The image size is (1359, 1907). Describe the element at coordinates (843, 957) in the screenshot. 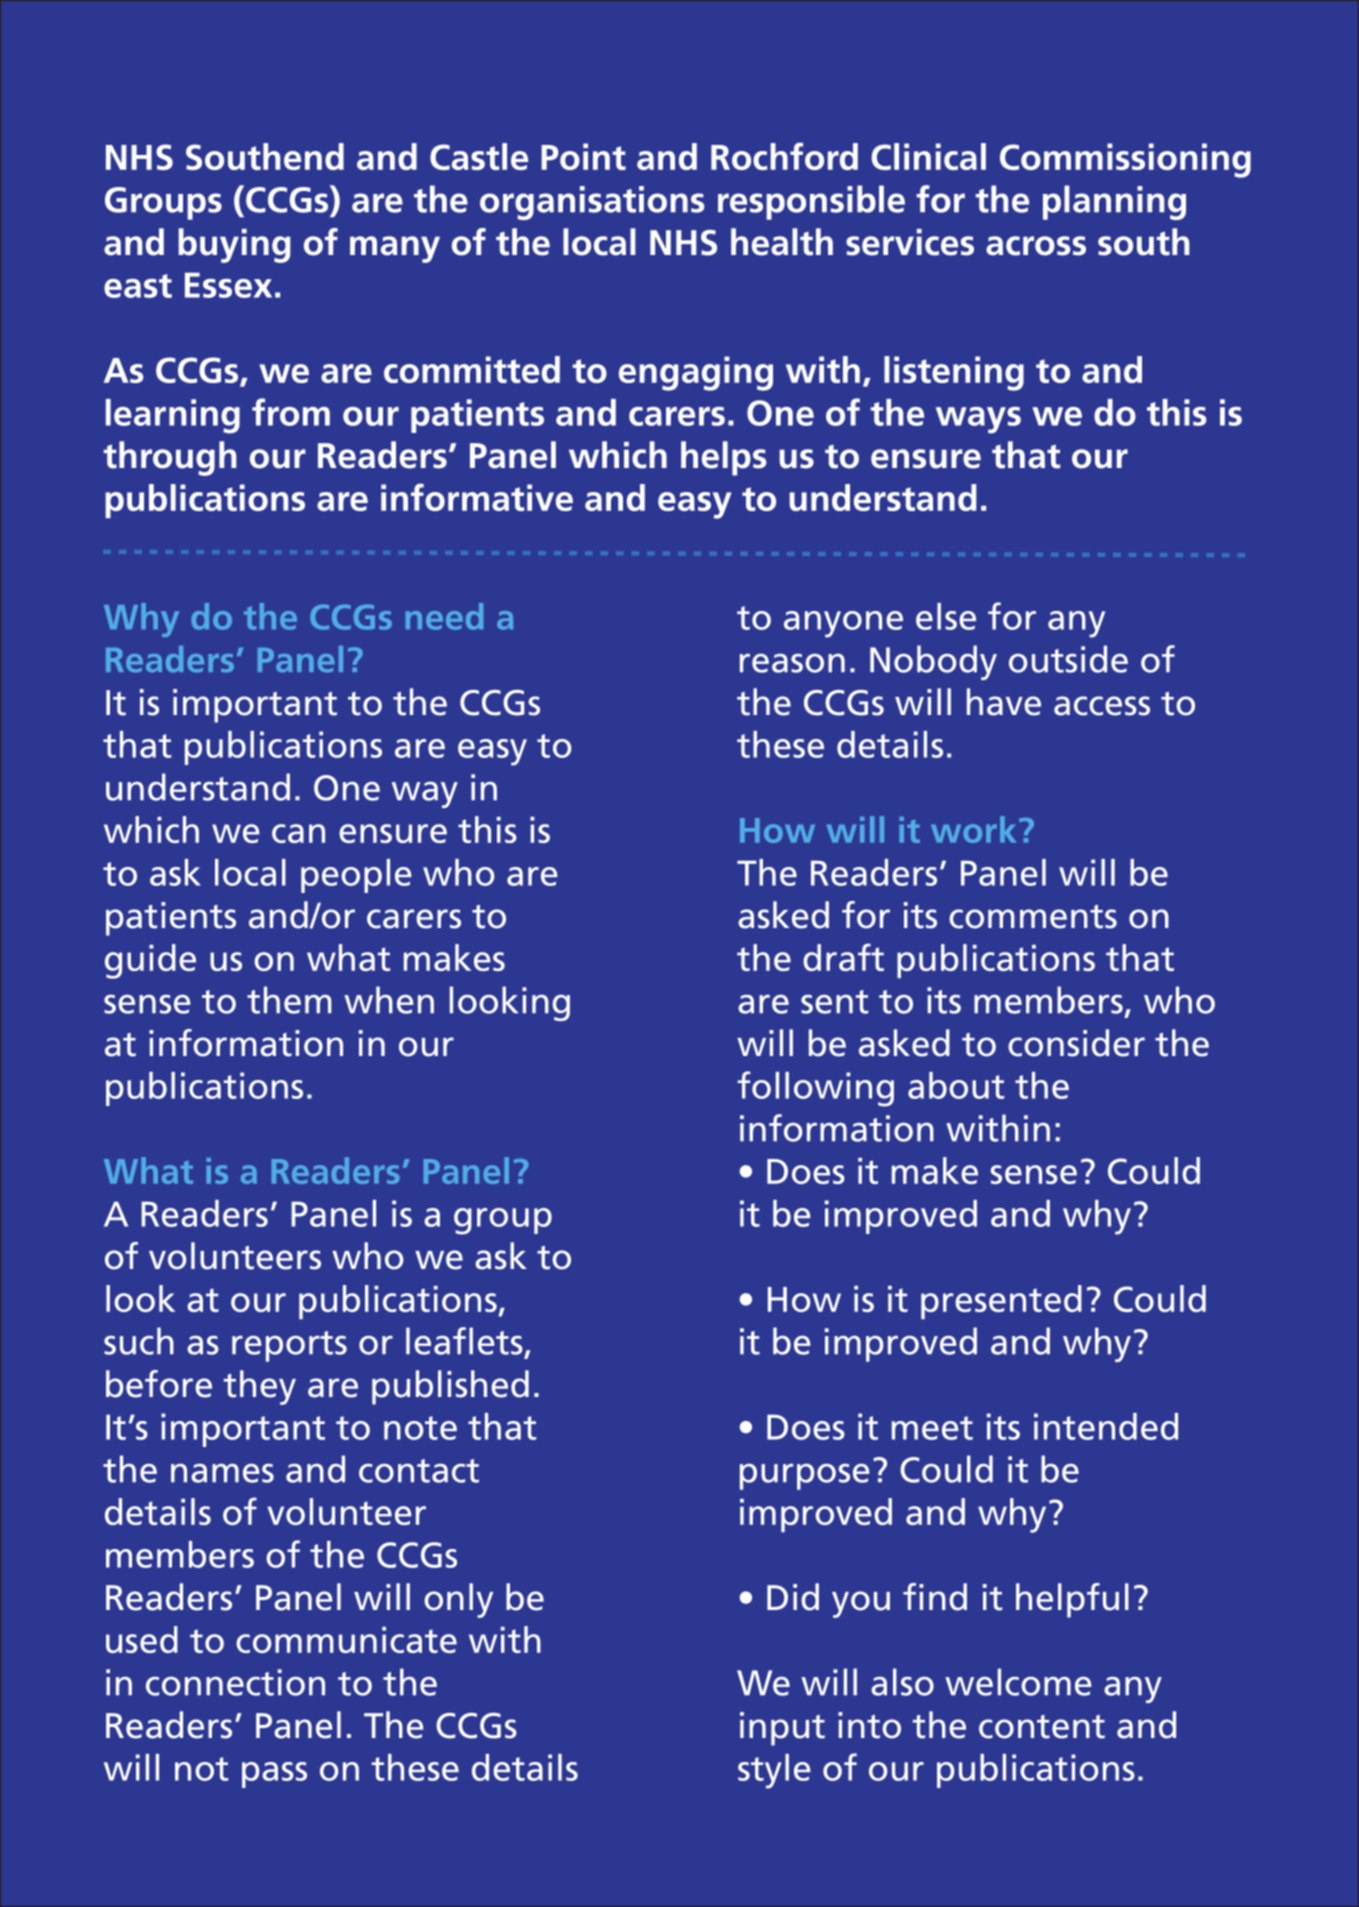

I see `draft` at that location.
